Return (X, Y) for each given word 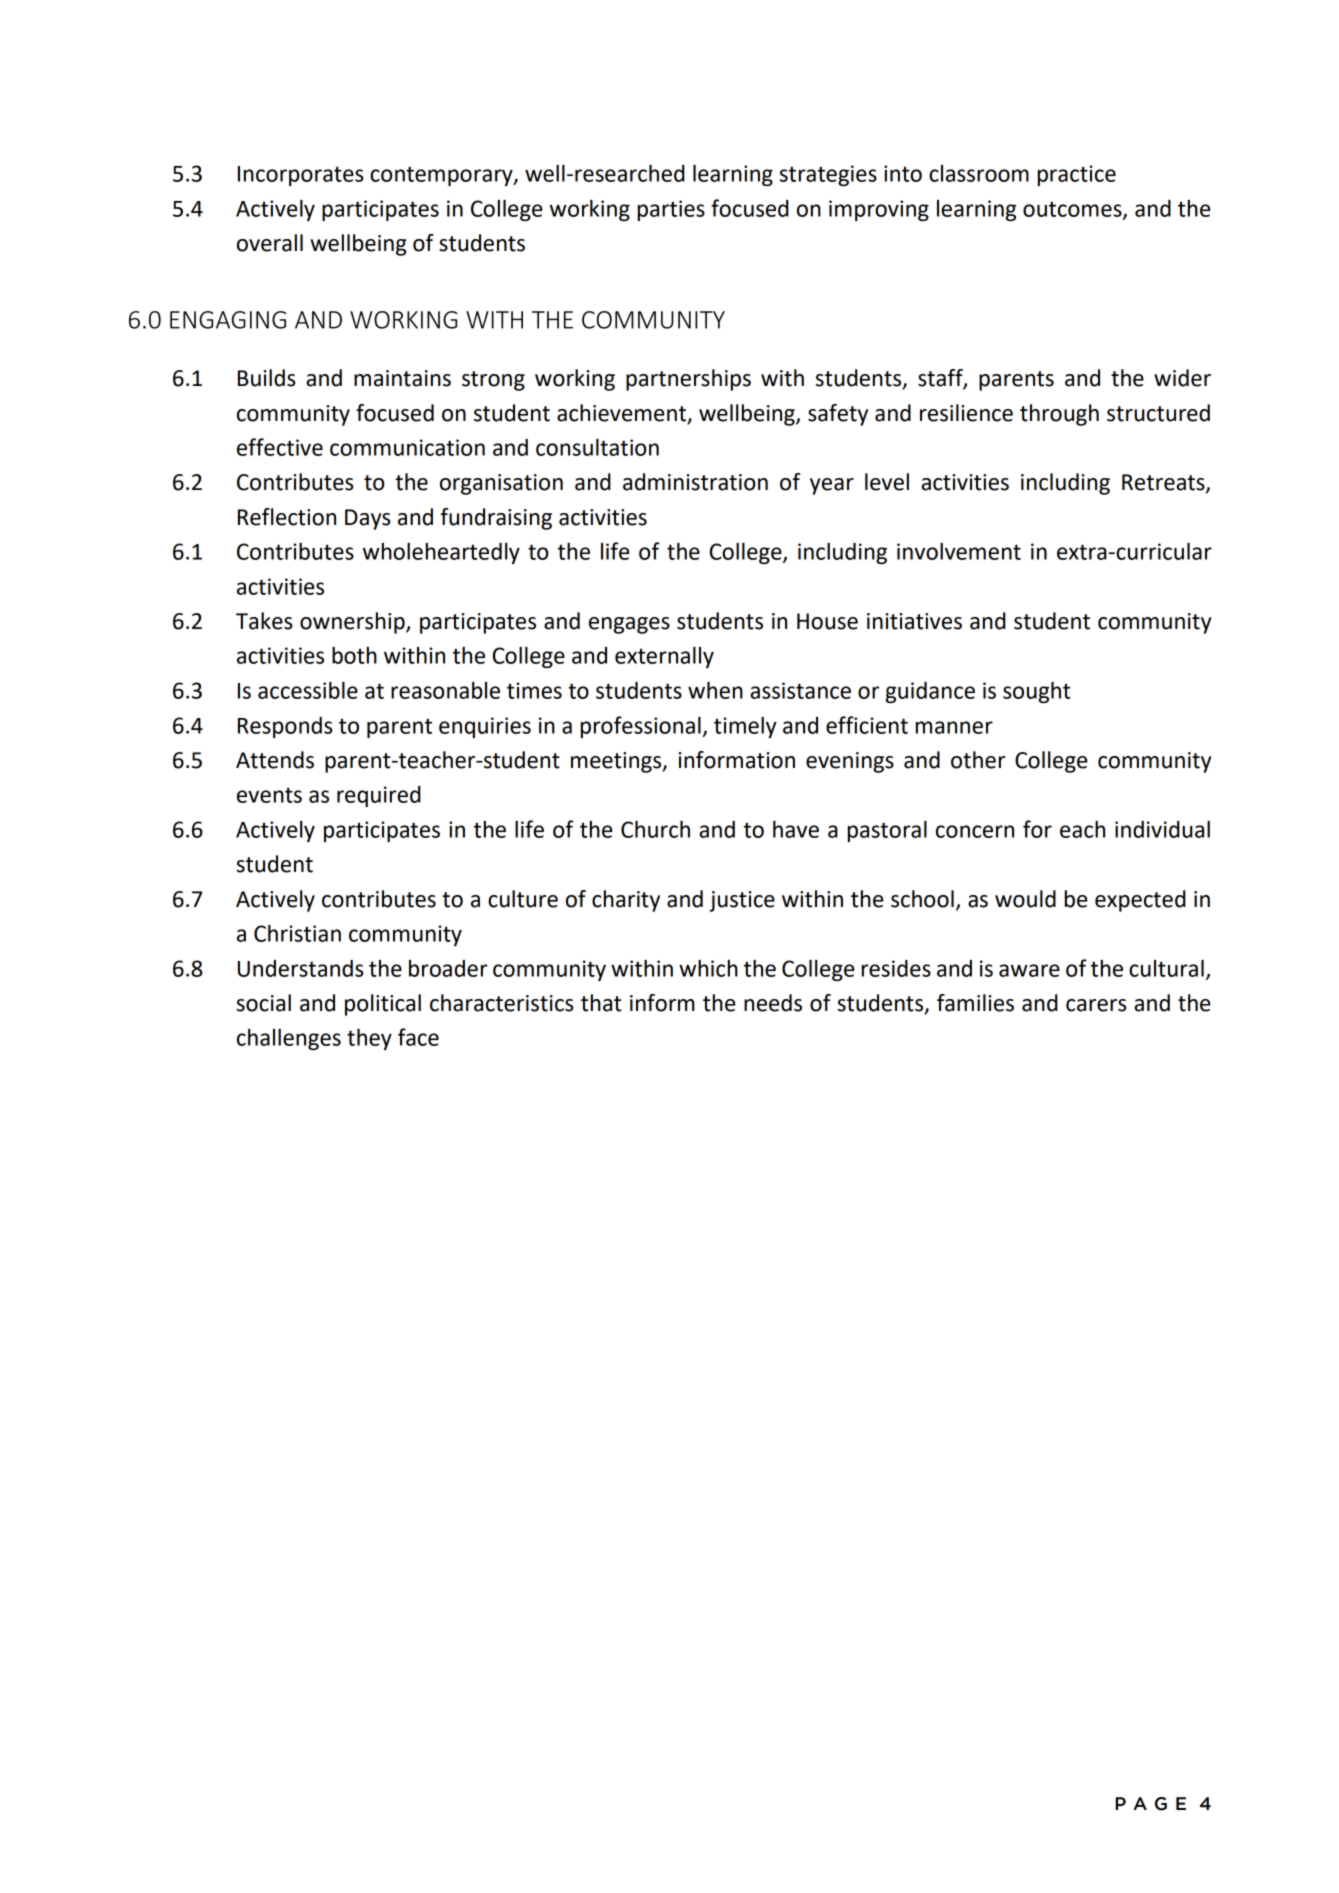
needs (773, 1003)
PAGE (1150, 1804)
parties (671, 210)
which (708, 968)
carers (1096, 1005)
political (383, 1005)
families (975, 1003)
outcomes (1073, 210)
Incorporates (301, 176)
